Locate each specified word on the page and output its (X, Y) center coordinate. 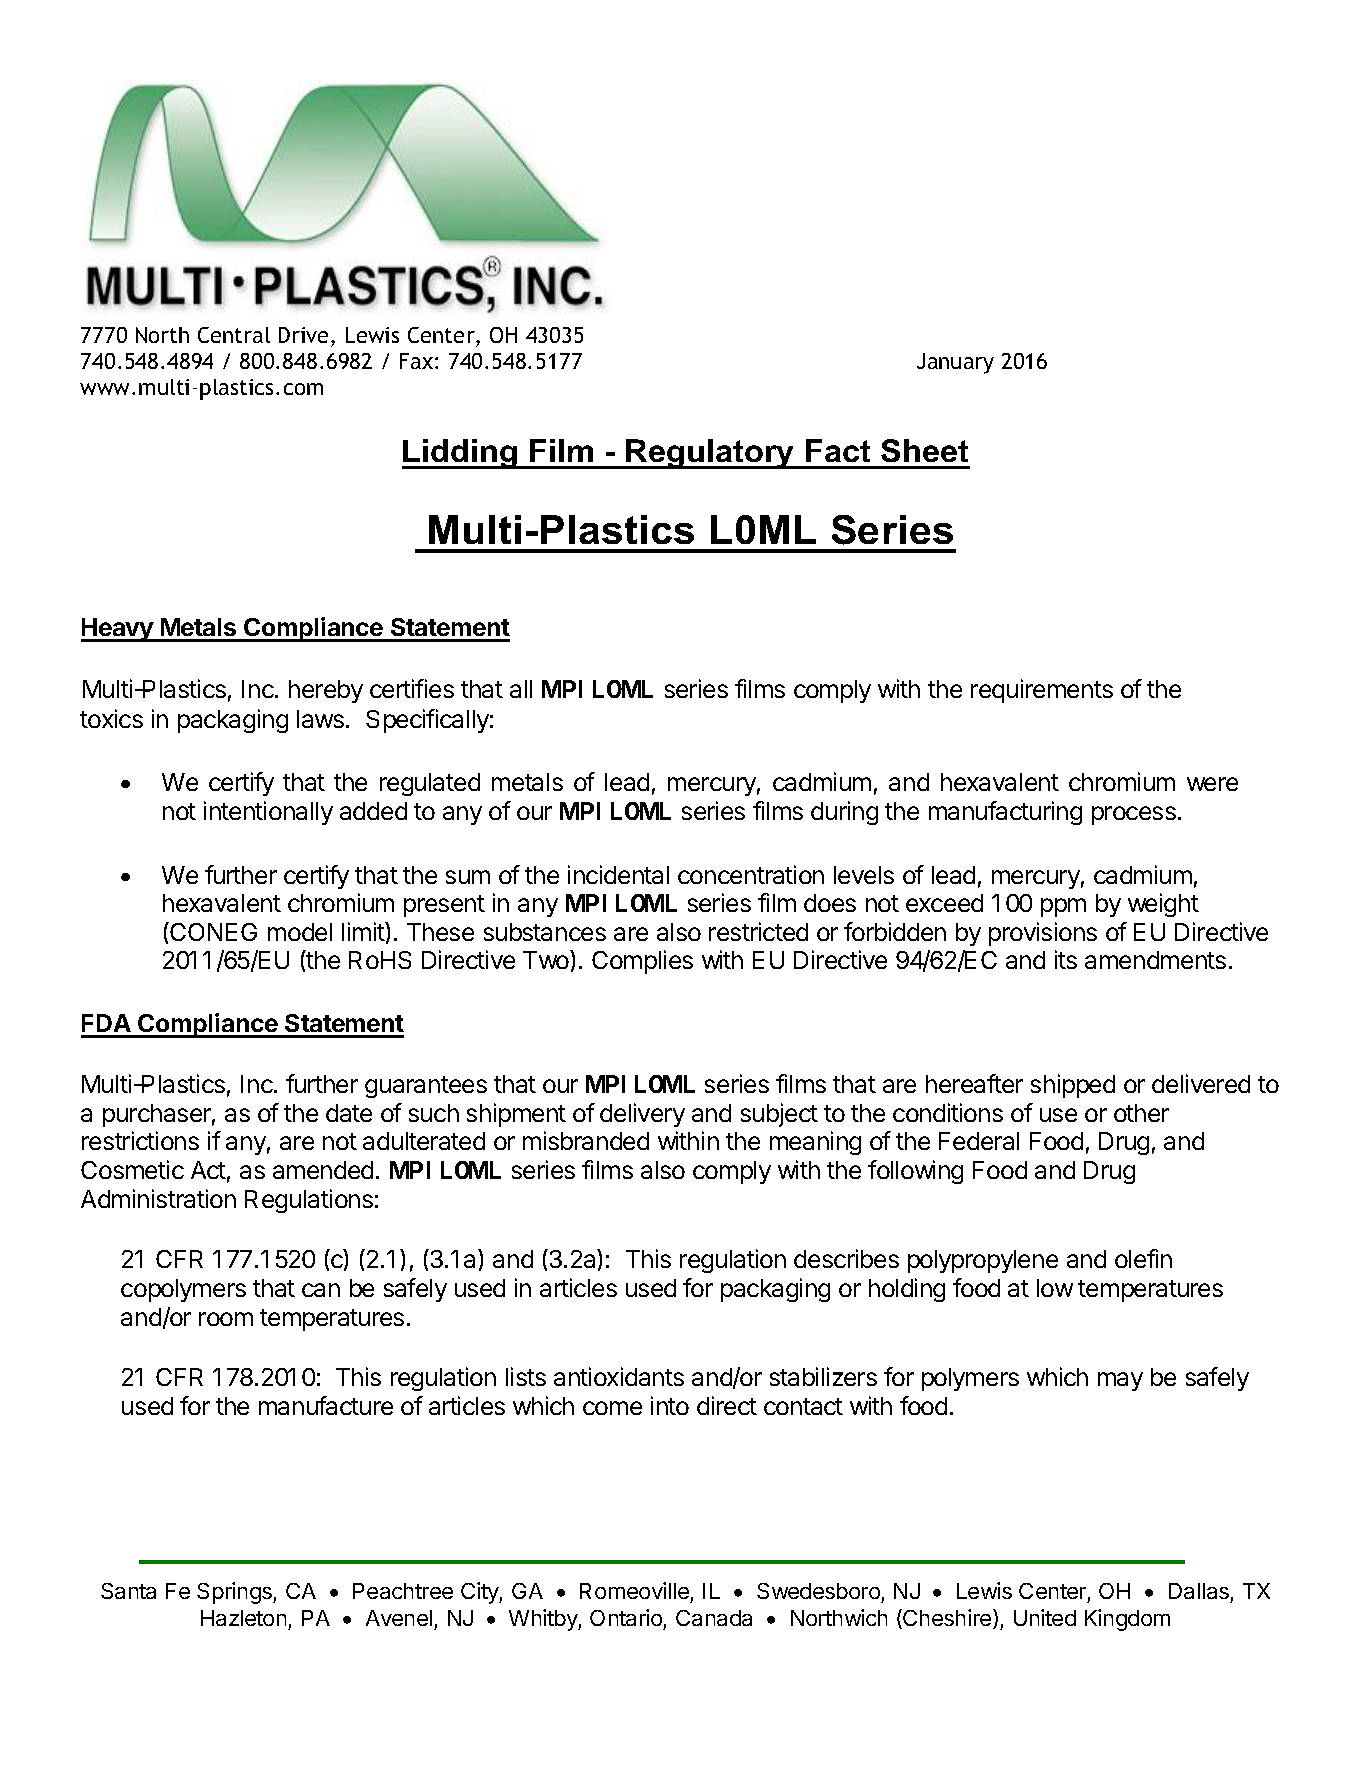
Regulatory (711, 454)
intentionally (268, 813)
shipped (1073, 1086)
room (226, 1319)
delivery (642, 1115)
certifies (412, 688)
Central (234, 335)
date (349, 1113)
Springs (235, 1593)
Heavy (118, 630)
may (1120, 1381)
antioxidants (619, 1376)
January (955, 363)
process (1134, 815)
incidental (618, 874)
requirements (1042, 691)
